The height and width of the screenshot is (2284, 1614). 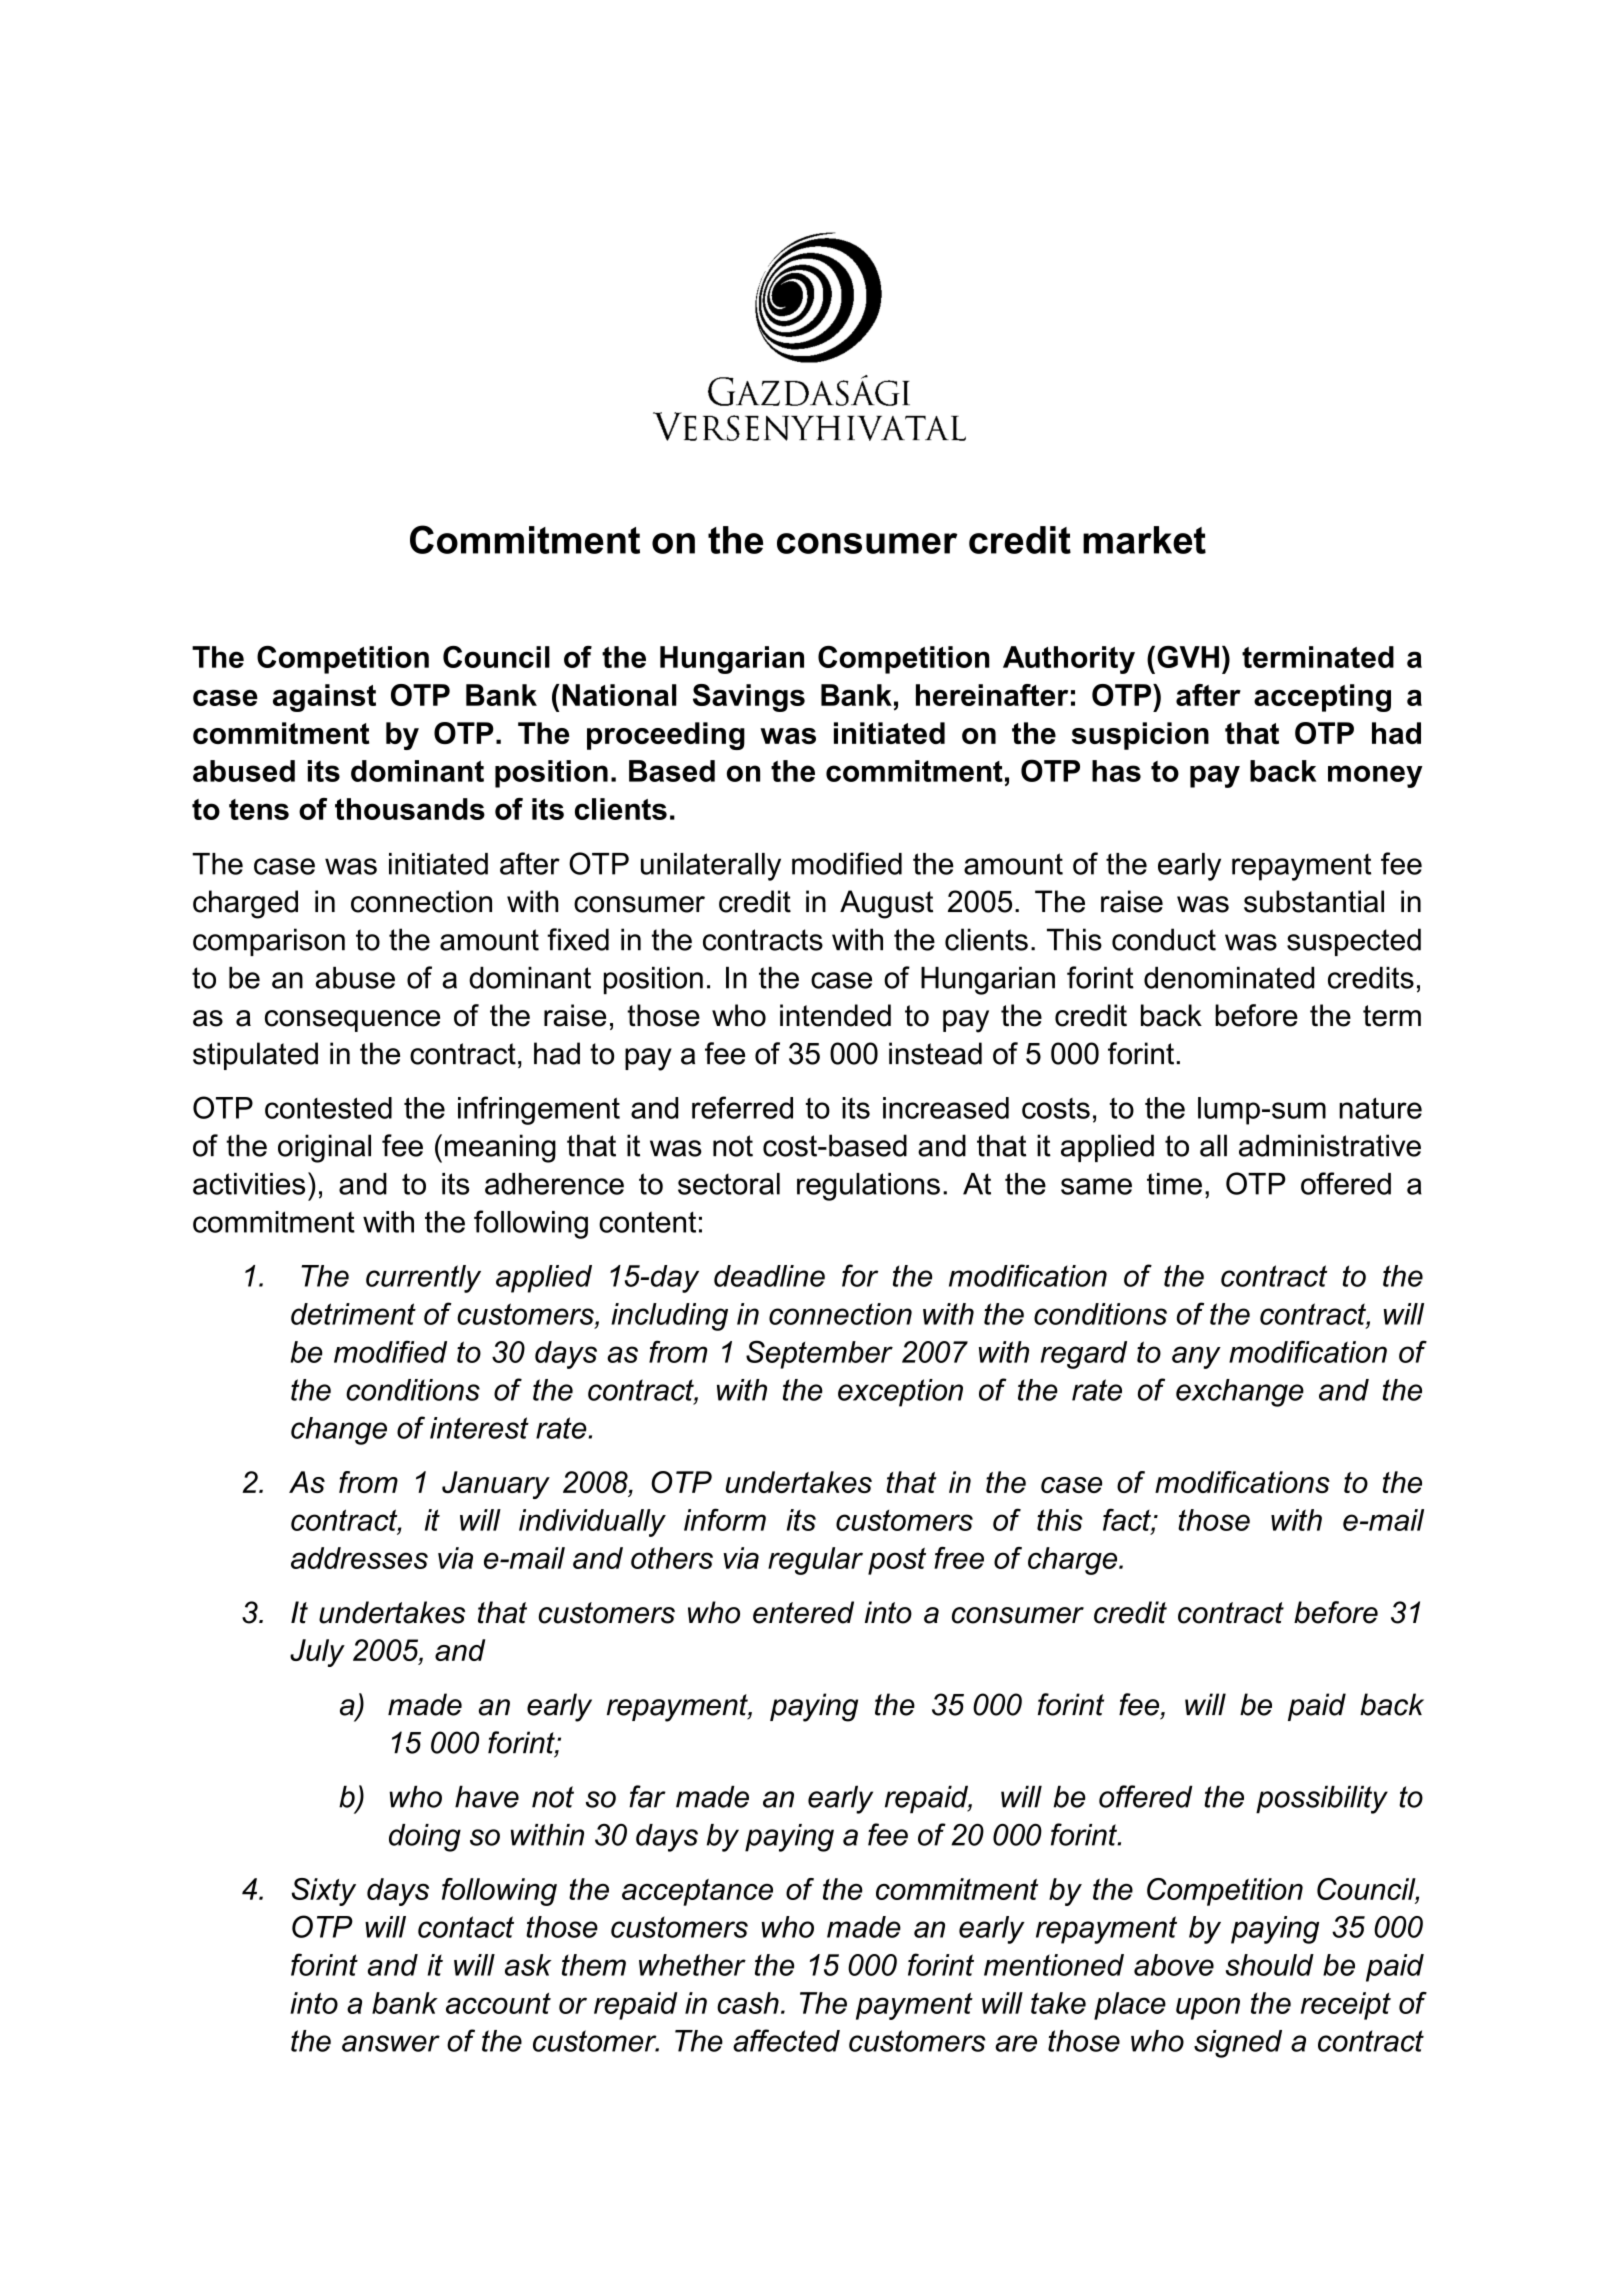 What do you see at coordinates (269, 942) in the screenshot?
I see `comparison` at bounding box center [269, 942].
